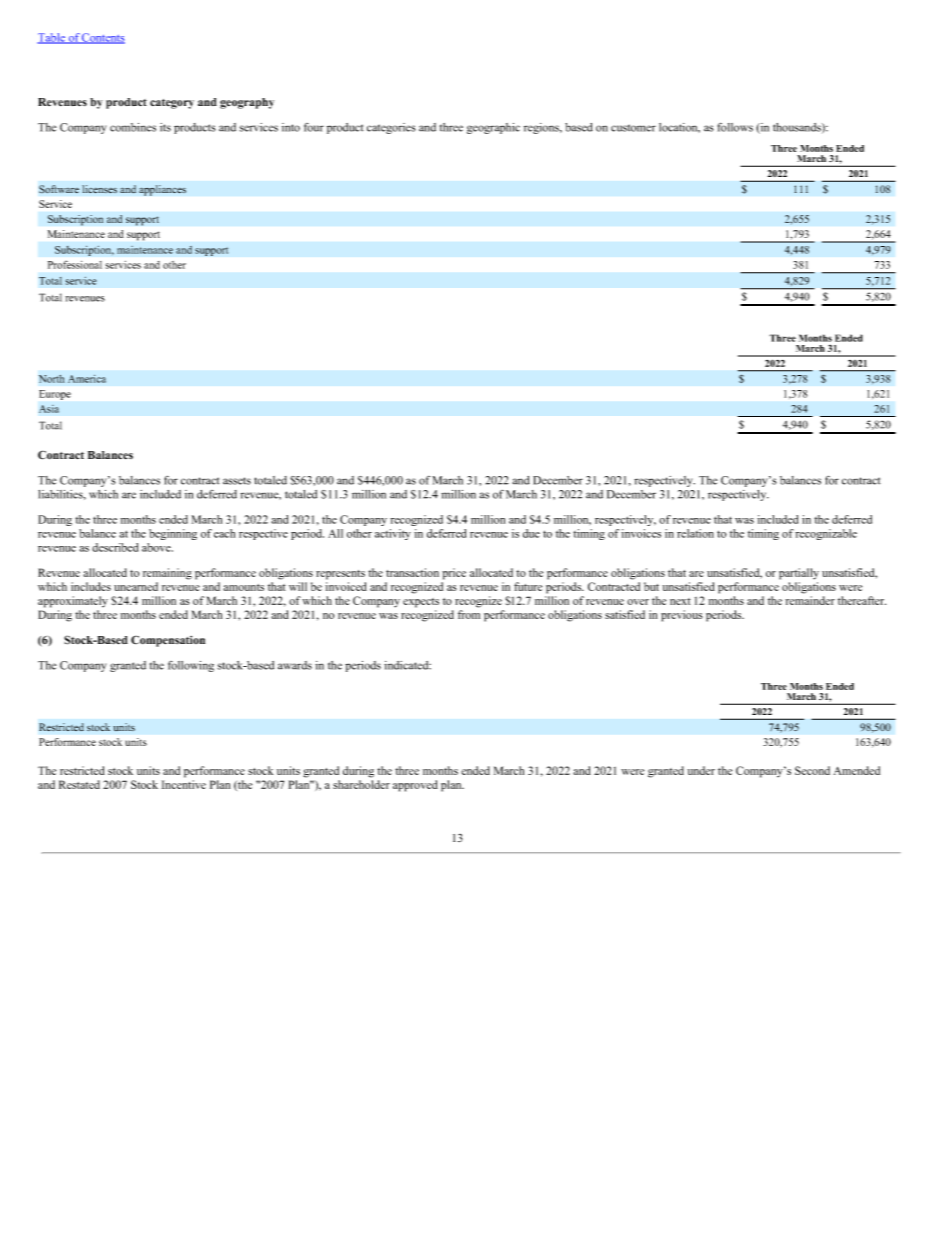 The height and width of the image is (1233, 952). I want to click on approved, so click(415, 786).
